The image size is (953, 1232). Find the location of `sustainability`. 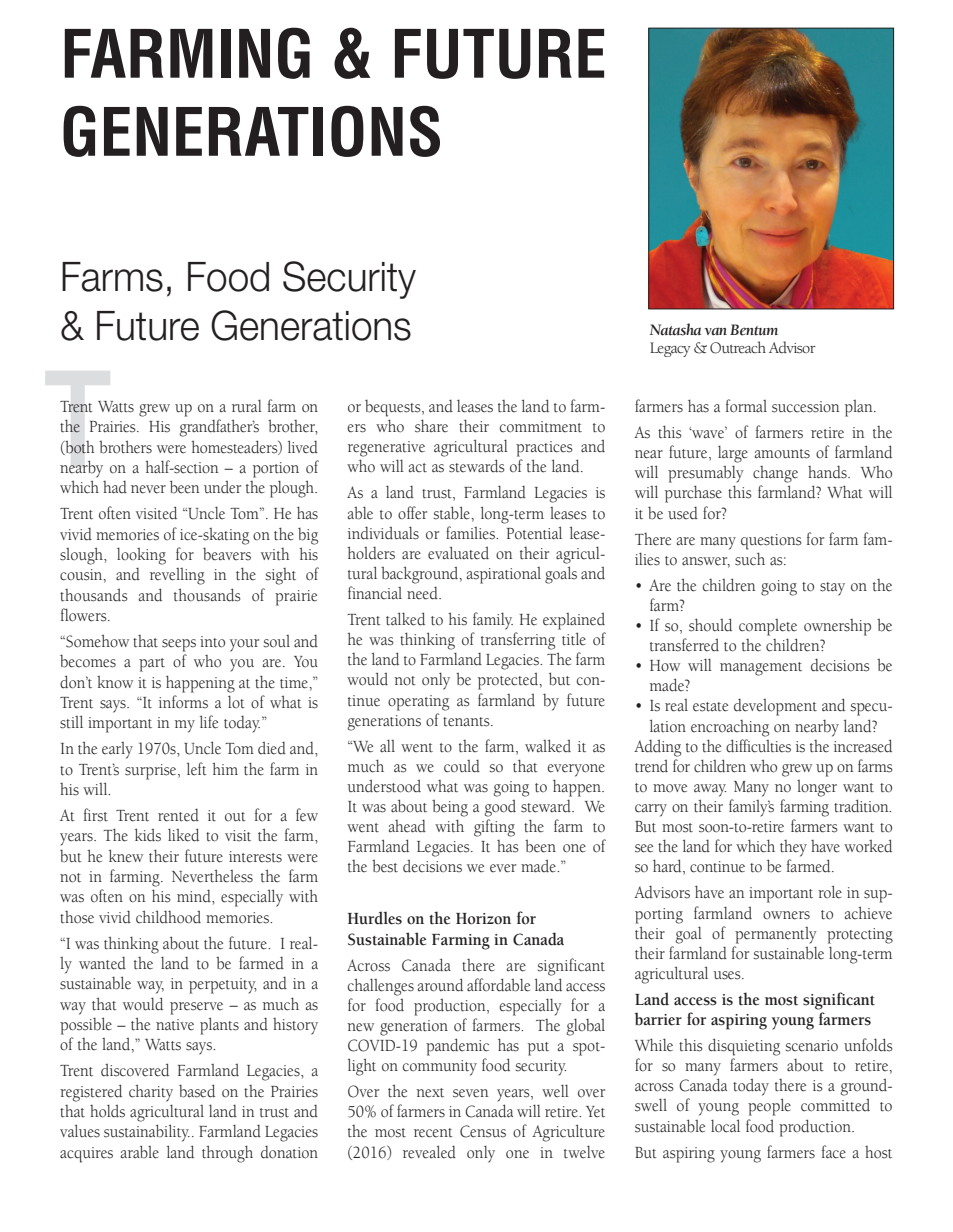

sustainability is located at coordinates (147, 1133).
